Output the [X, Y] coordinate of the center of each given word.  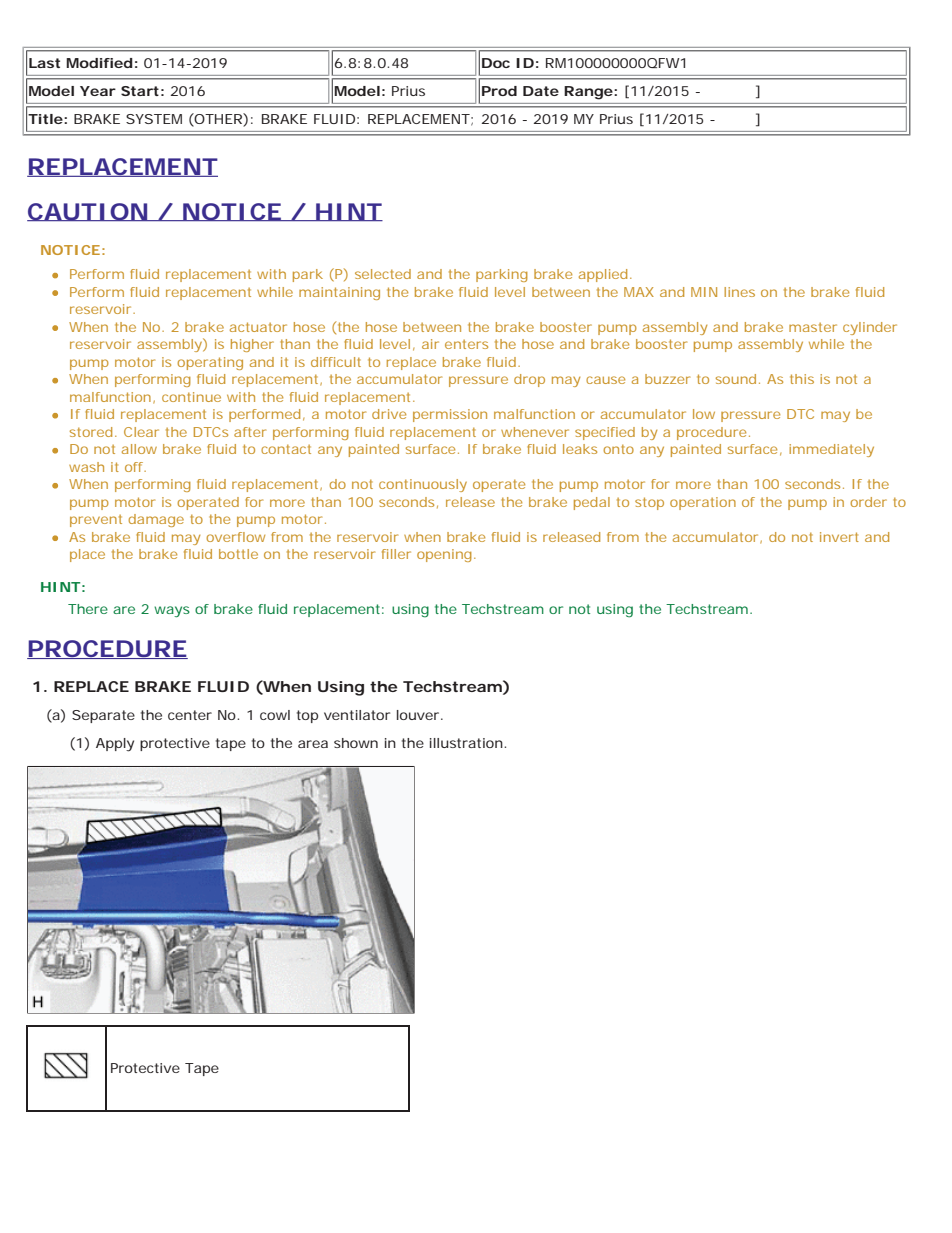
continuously [423, 485]
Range [588, 93]
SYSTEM [154, 119]
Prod [499, 91]
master [813, 327]
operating [210, 363]
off [135, 467]
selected [383, 274]
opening [444, 555]
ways [172, 611]
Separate [103, 716]
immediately [831, 450]
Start [140, 91]
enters [466, 344]
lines [739, 292]
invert [839, 537]
